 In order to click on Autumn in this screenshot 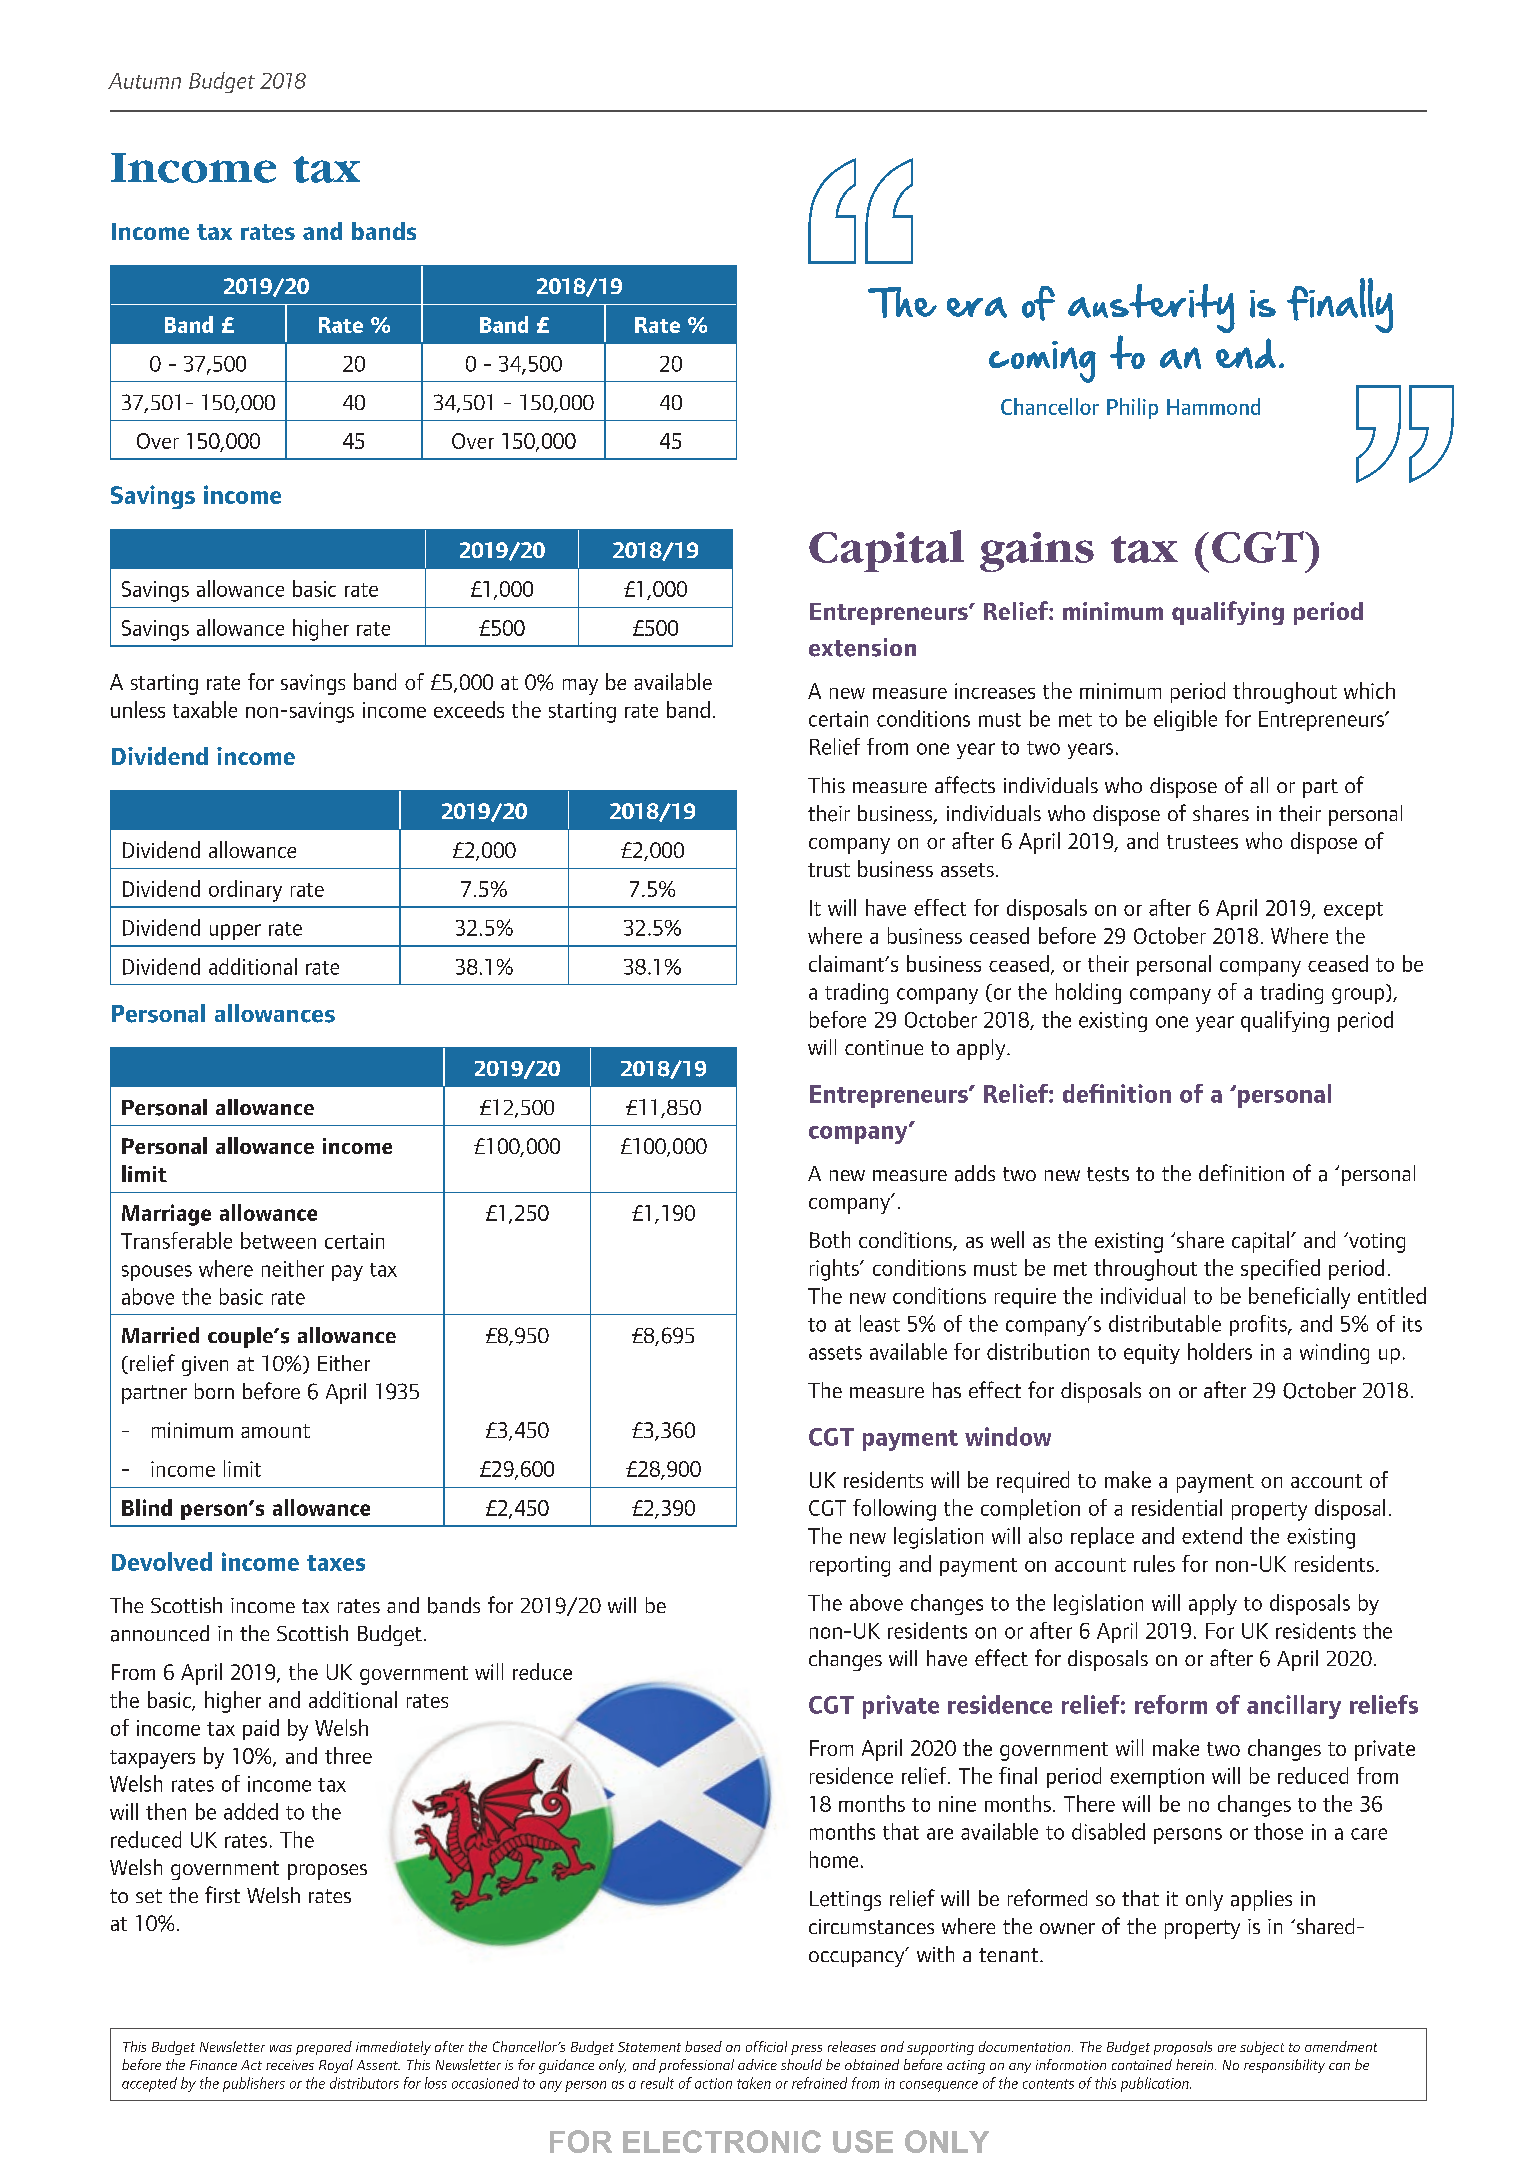, I will do `click(144, 81)`.
